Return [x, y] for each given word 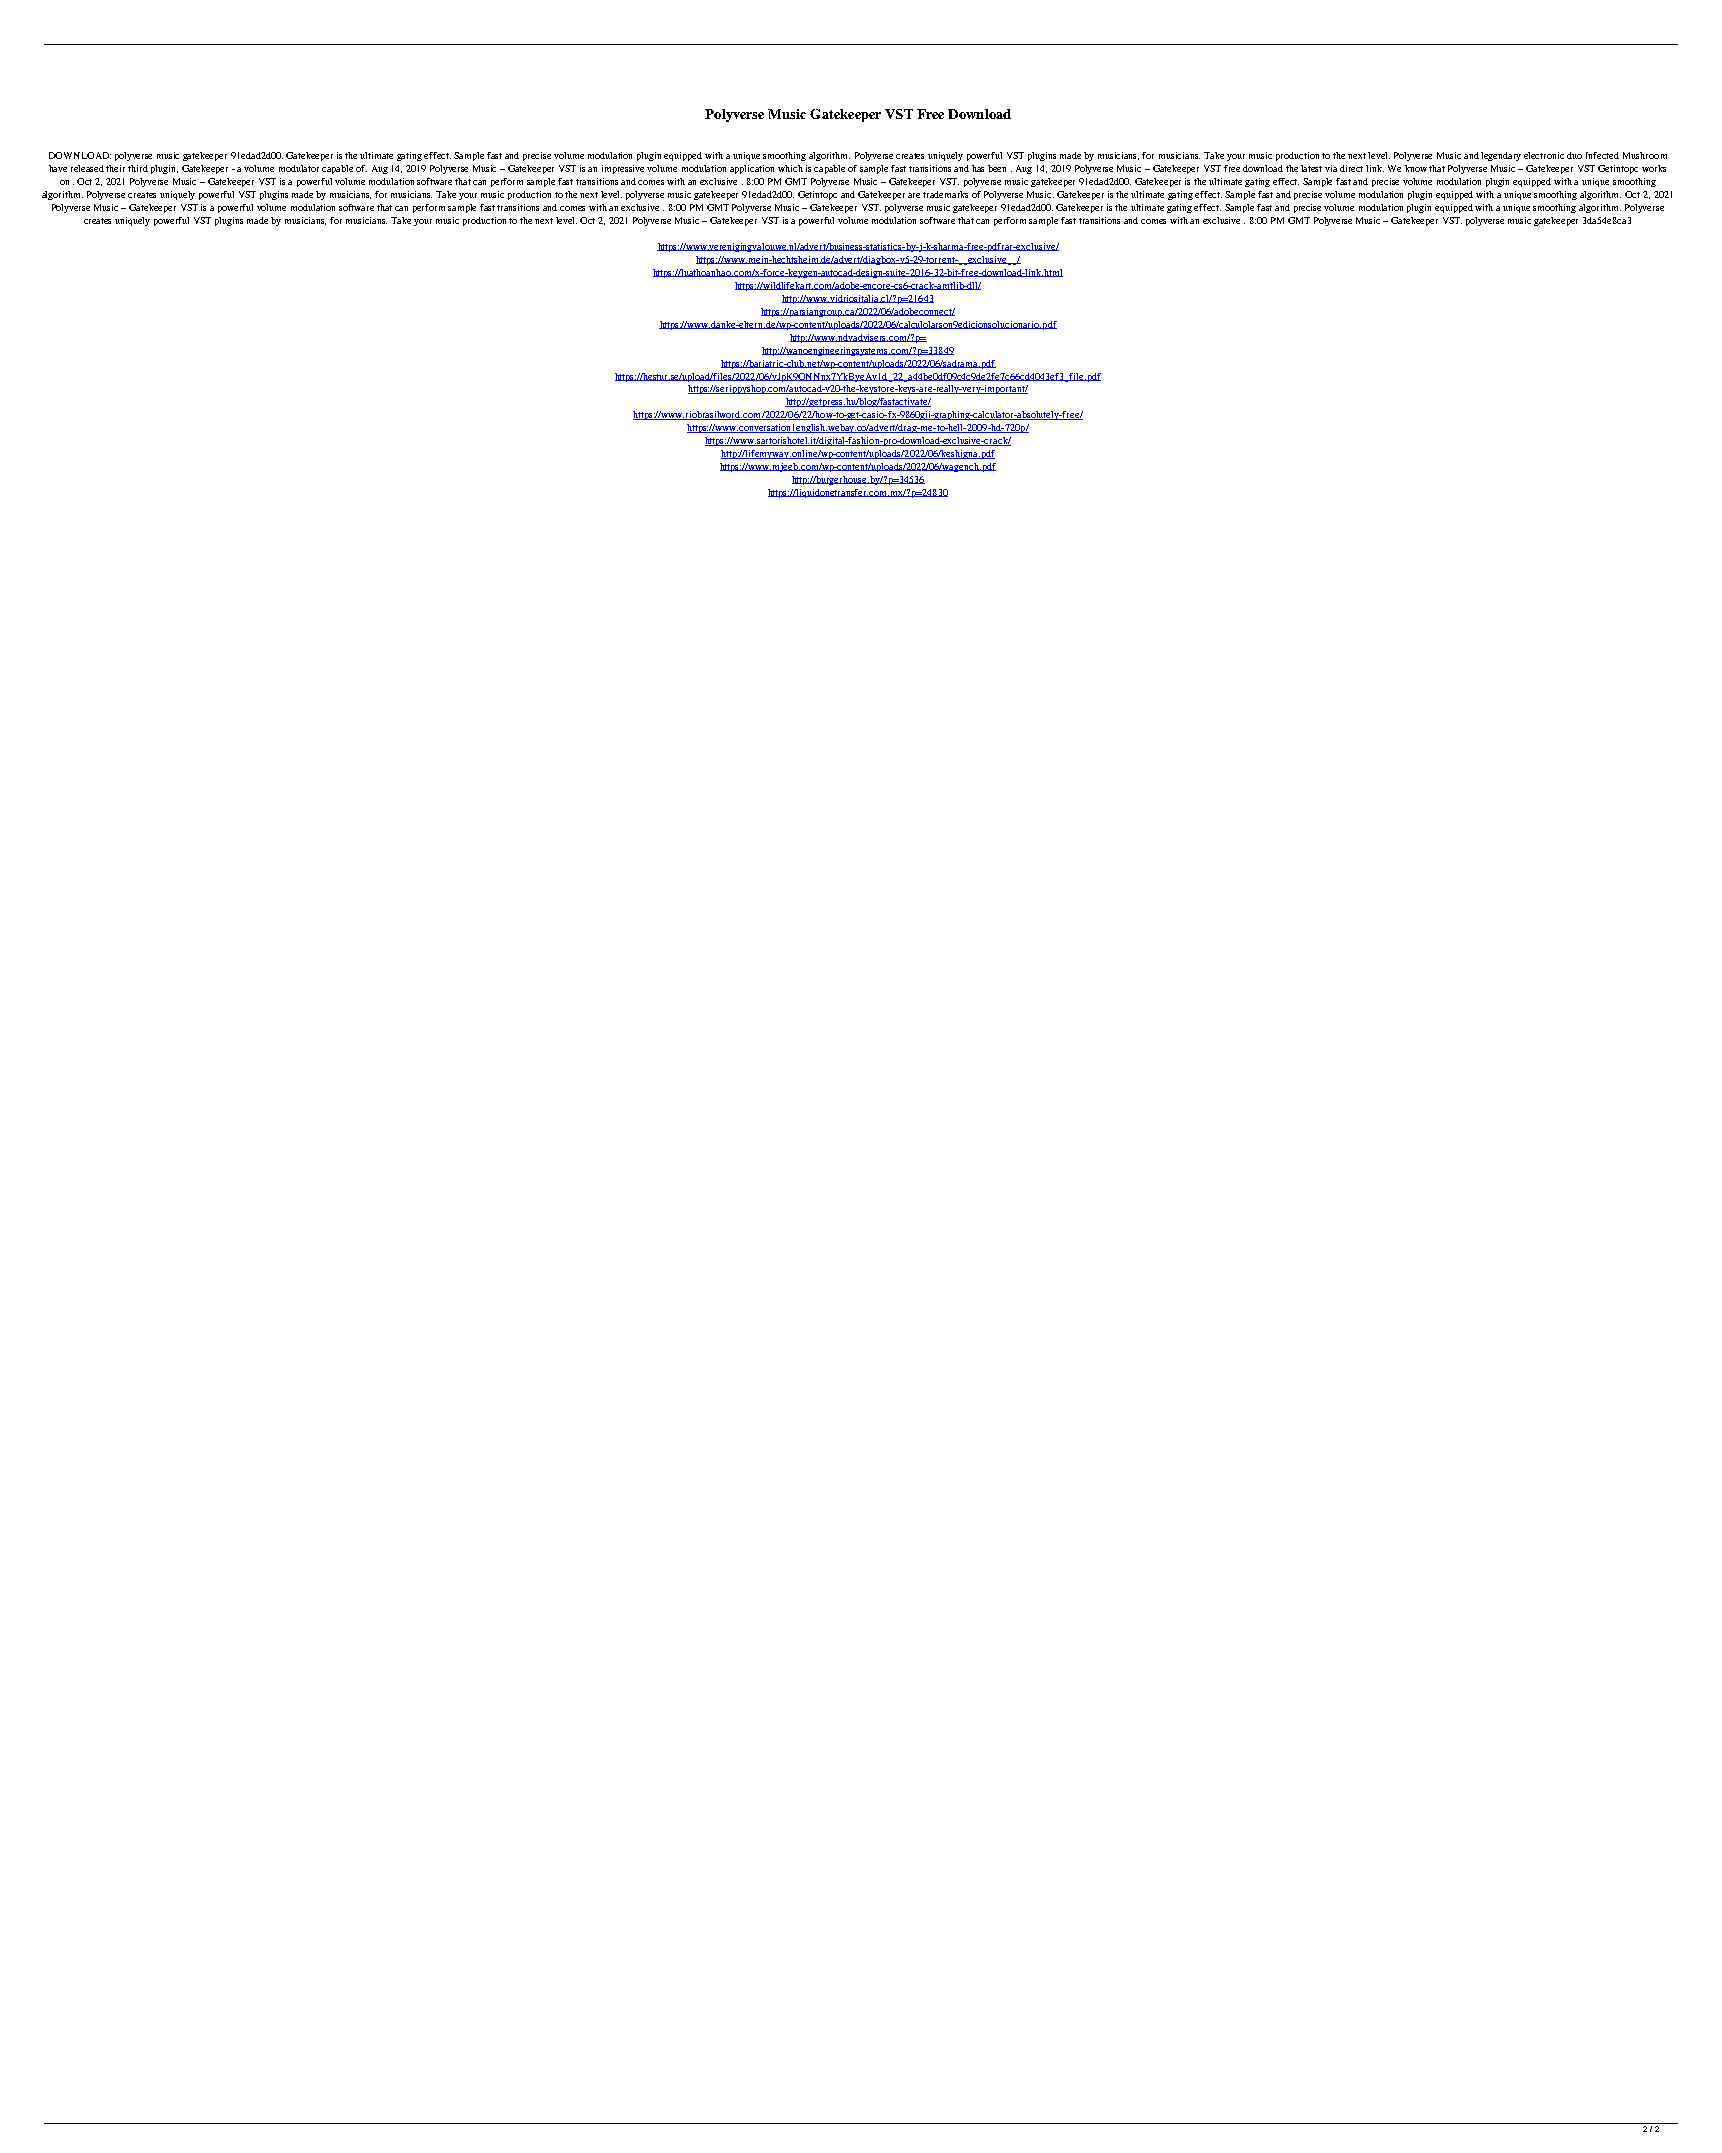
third [138, 168]
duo [1574, 155]
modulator [299, 168]
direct [1351, 168]
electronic [1544, 155]
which [790, 168]
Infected [1602, 155]
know [1417, 168]
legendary [1501, 156]
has [978, 168]
